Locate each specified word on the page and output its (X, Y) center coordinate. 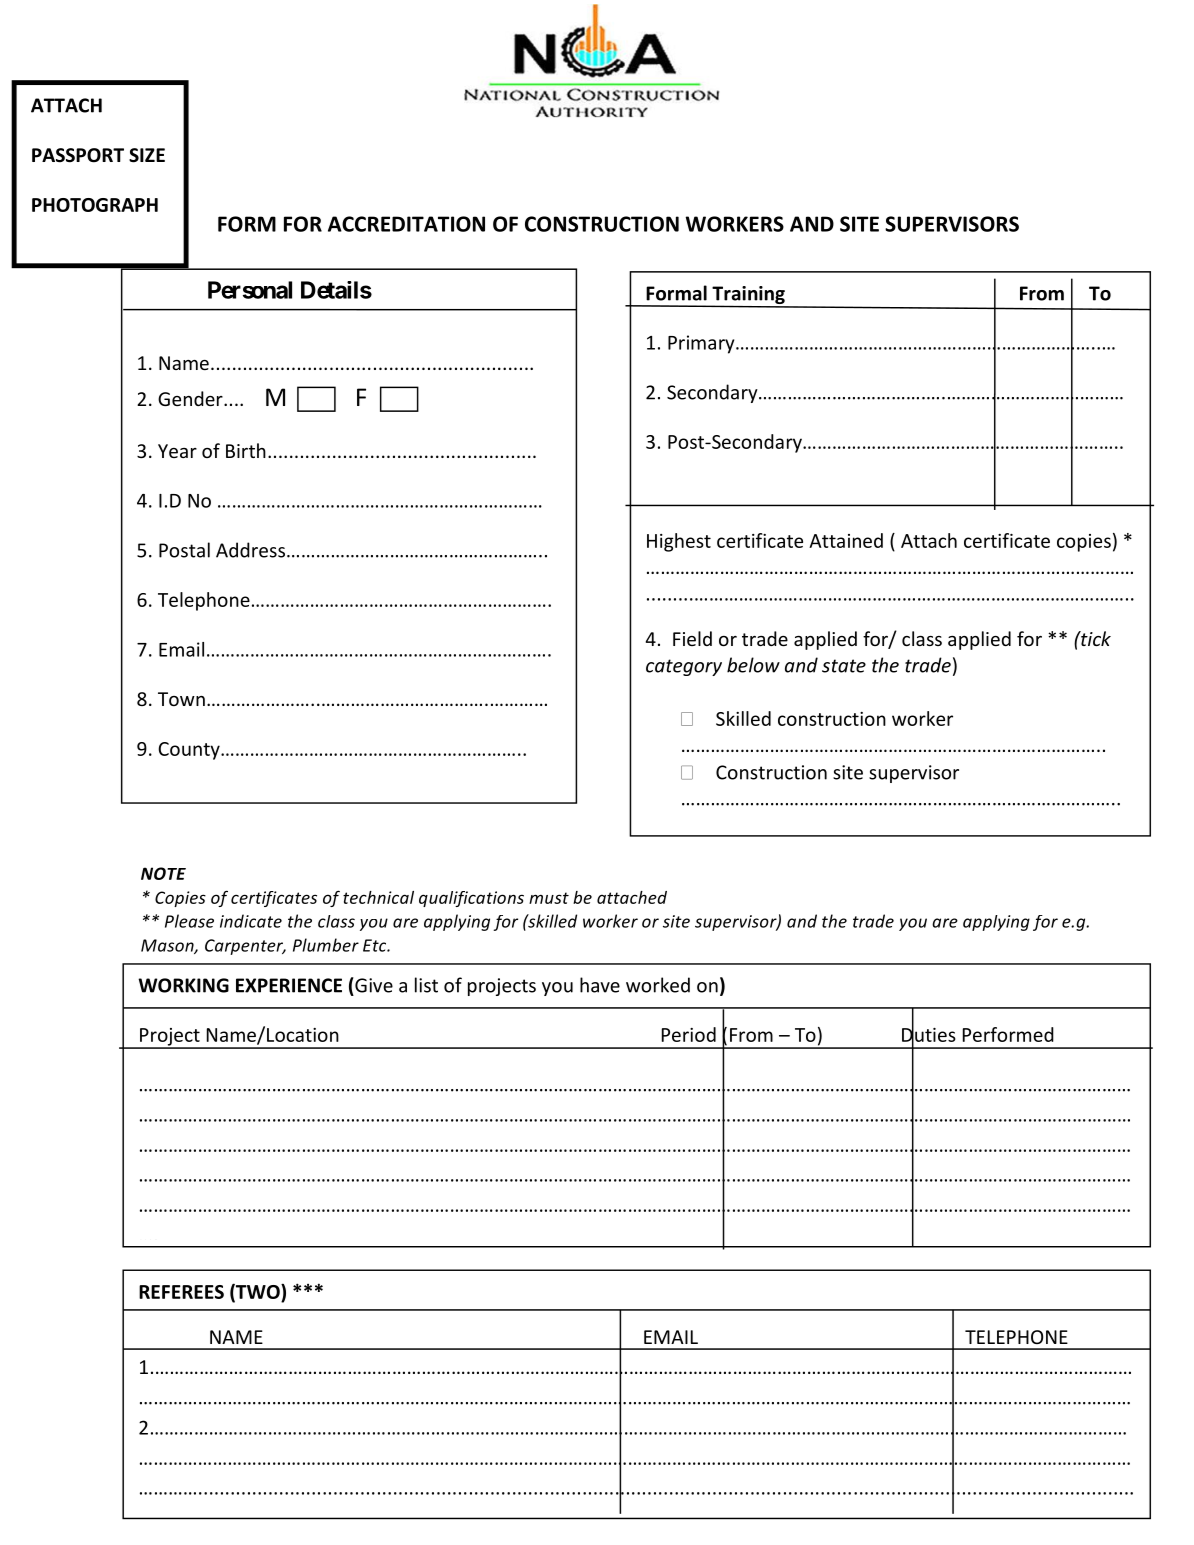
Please (189, 921)
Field (692, 638)
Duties (929, 1034)
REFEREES (181, 1292)
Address (250, 550)
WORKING (183, 985)
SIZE (147, 155)
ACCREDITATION (406, 224)
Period (689, 1034)
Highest (679, 542)
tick (1095, 638)
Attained (846, 540)
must (549, 898)
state (844, 666)
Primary (702, 344)
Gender (191, 398)
